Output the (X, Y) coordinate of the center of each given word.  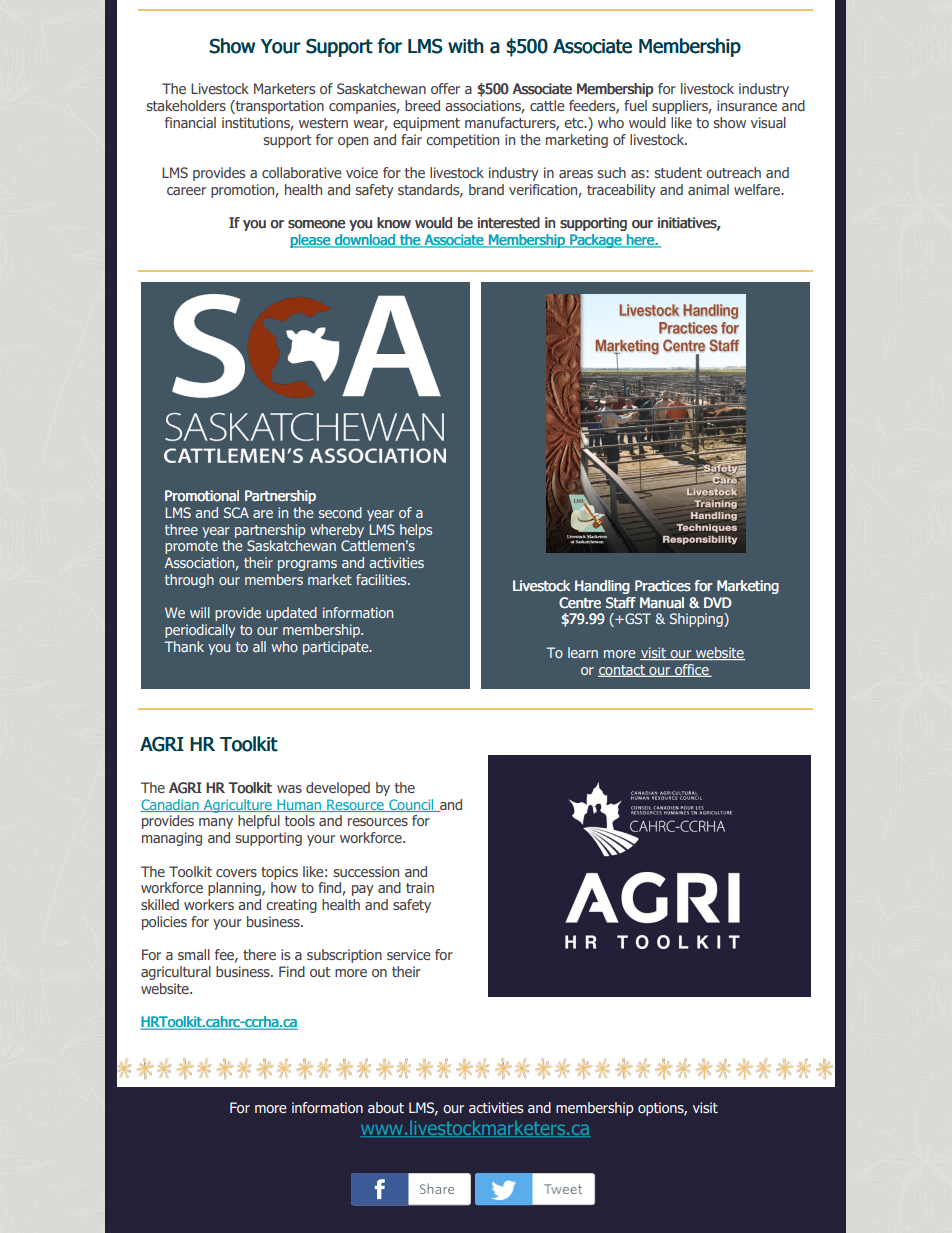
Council (411, 805)
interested (509, 223)
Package (595, 241)
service (408, 954)
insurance (747, 105)
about (386, 1107)
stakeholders (186, 105)
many (216, 823)
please (311, 241)
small (194, 954)
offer (445, 88)
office (692, 670)
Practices (663, 586)
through (189, 581)
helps (416, 531)
